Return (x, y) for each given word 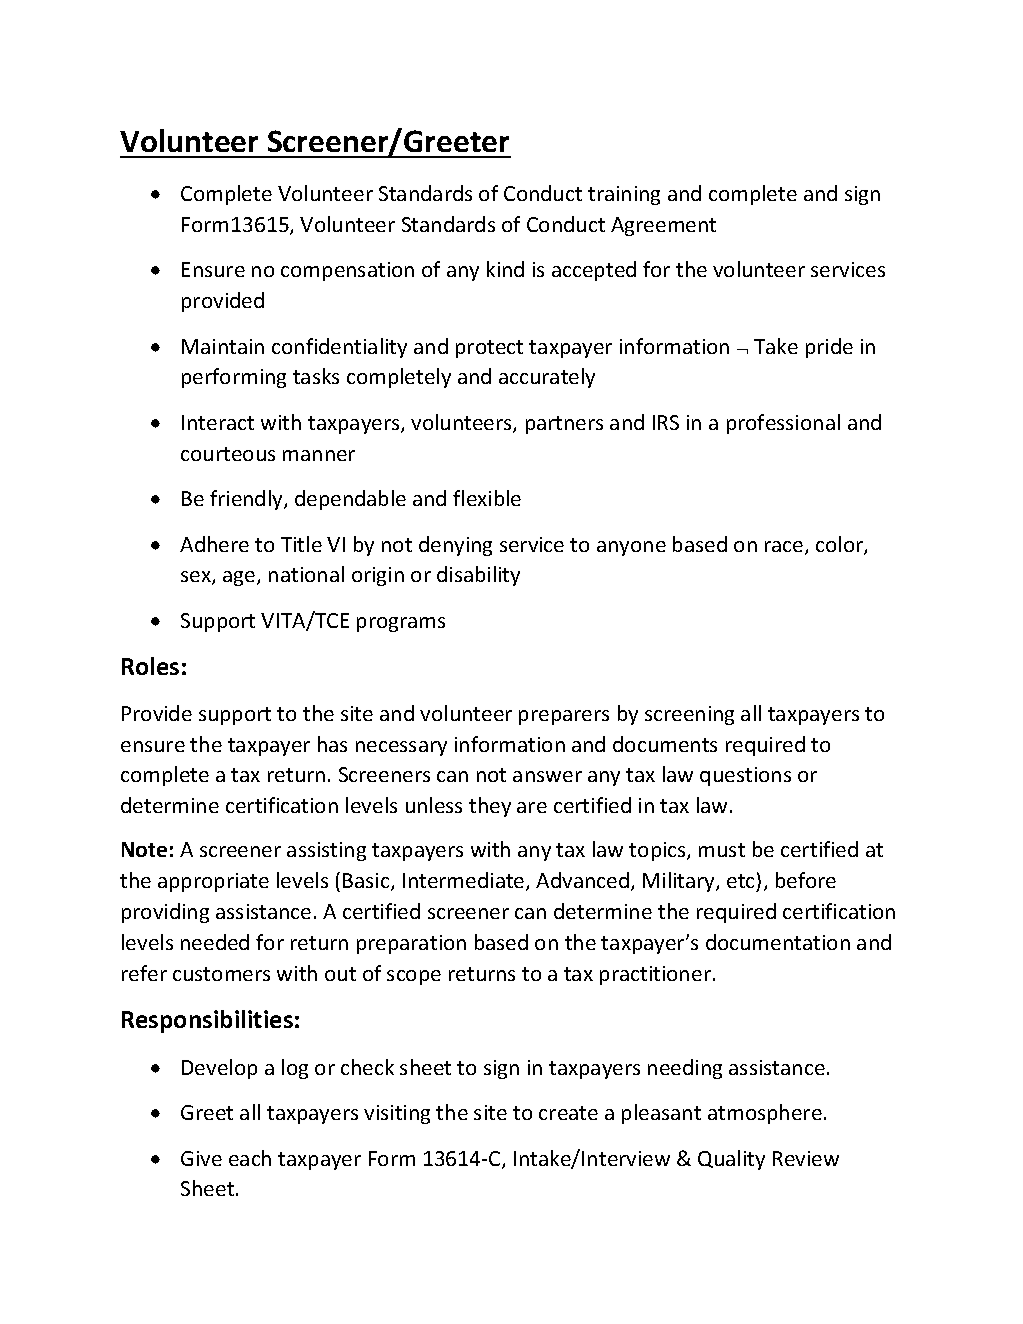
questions (745, 776)
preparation (411, 944)
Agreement (663, 226)
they (490, 807)
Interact (218, 422)
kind (505, 269)
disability (478, 576)
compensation (347, 271)
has (332, 744)
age (240, 578)
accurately (547, 378)
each (250, 1158)
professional (783, 424)
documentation (778, 942)
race (785, 548)
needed (215, 942)
